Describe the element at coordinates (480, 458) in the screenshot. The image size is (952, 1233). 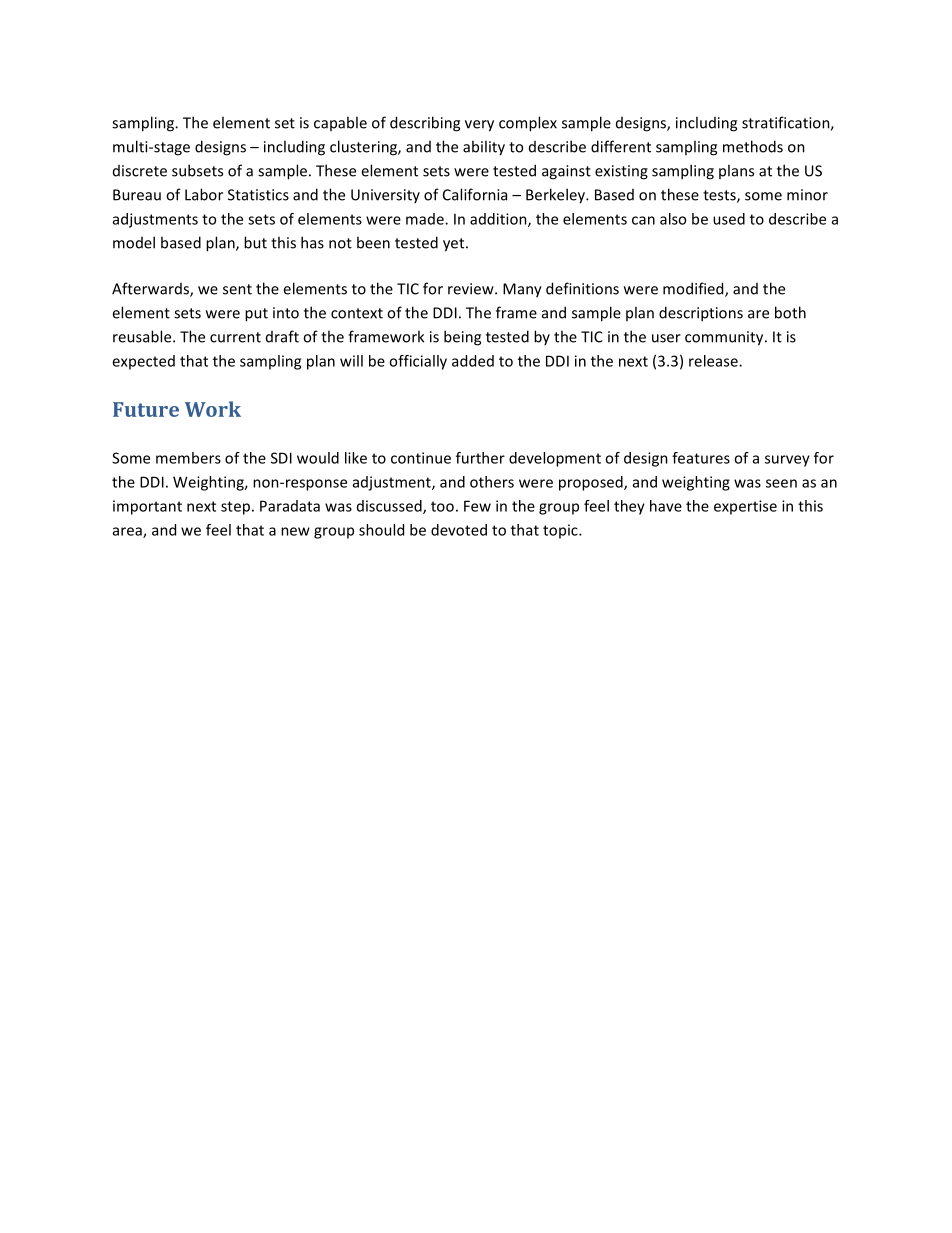
I see `further` at that location.
